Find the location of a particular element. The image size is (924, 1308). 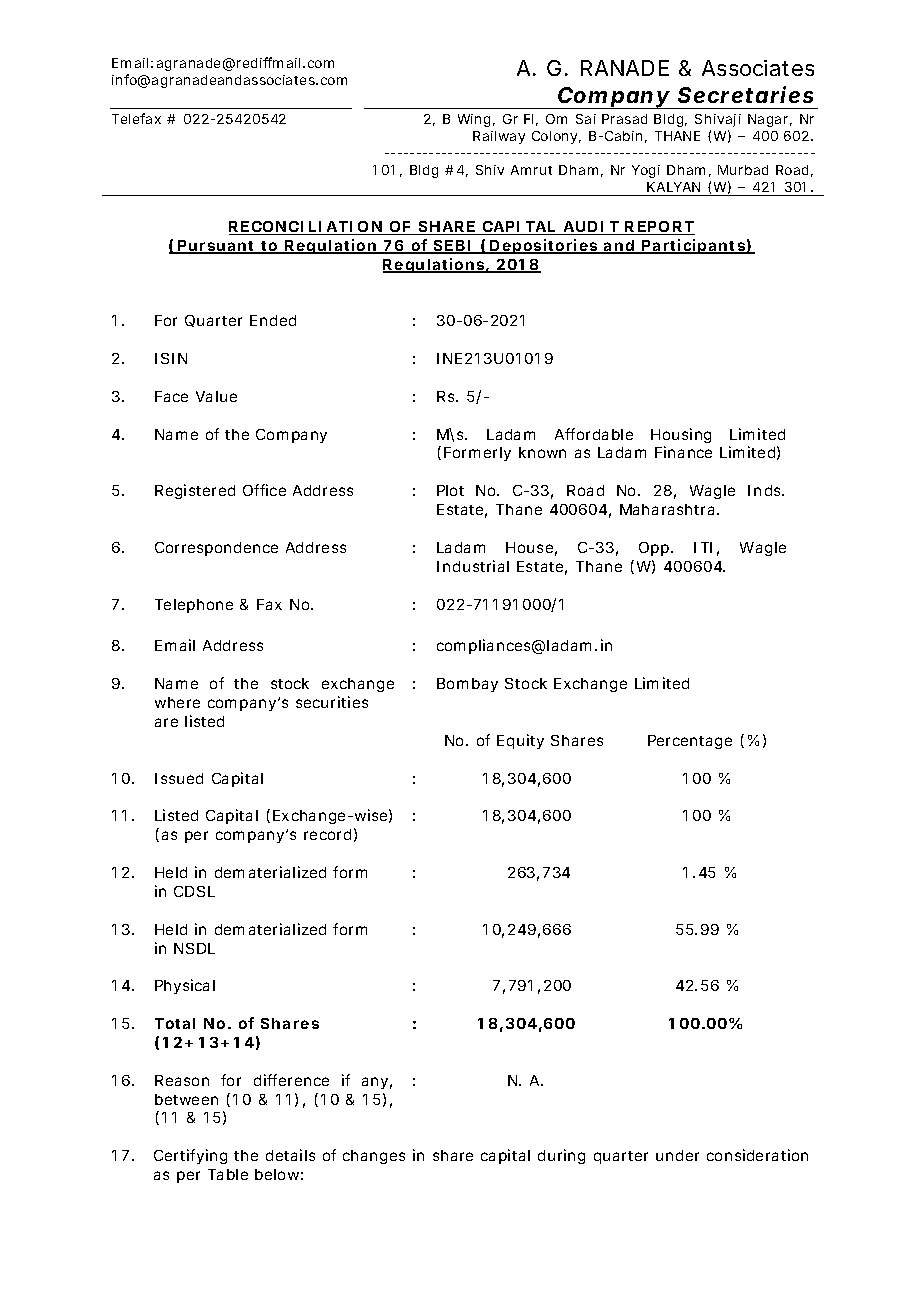

Housing is located at coordinates (681, 435).
